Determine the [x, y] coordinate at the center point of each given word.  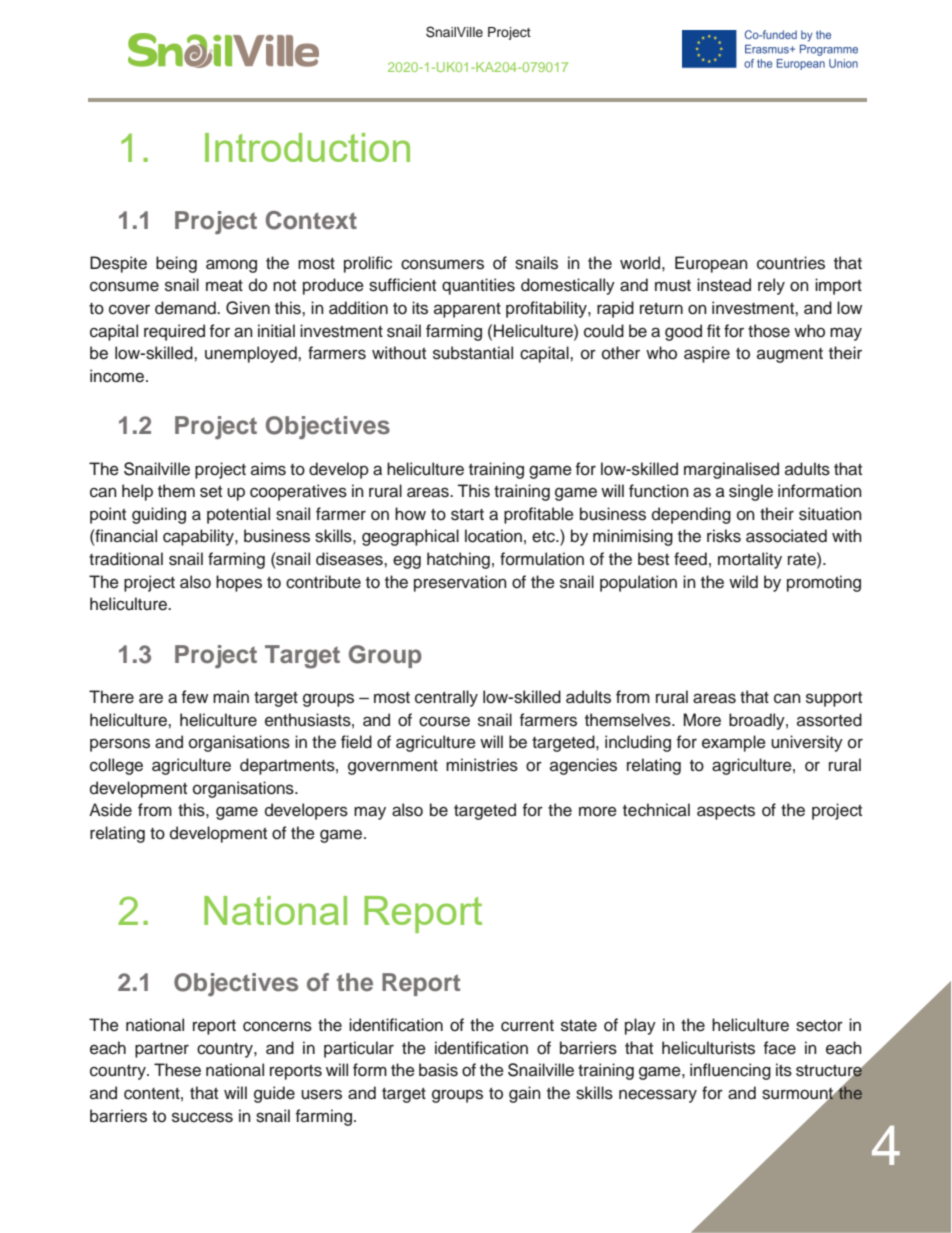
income [118, 376]
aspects [726, 812]
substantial [473, 353]
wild [743, 582]
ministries [482, 765]
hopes [239, 583]
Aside [110, 810]
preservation [460, 583]
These [177, 1070]
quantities [478, 286]
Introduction [307, 147]
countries [791, 263]
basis [438, 1070]
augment [790, 355]
